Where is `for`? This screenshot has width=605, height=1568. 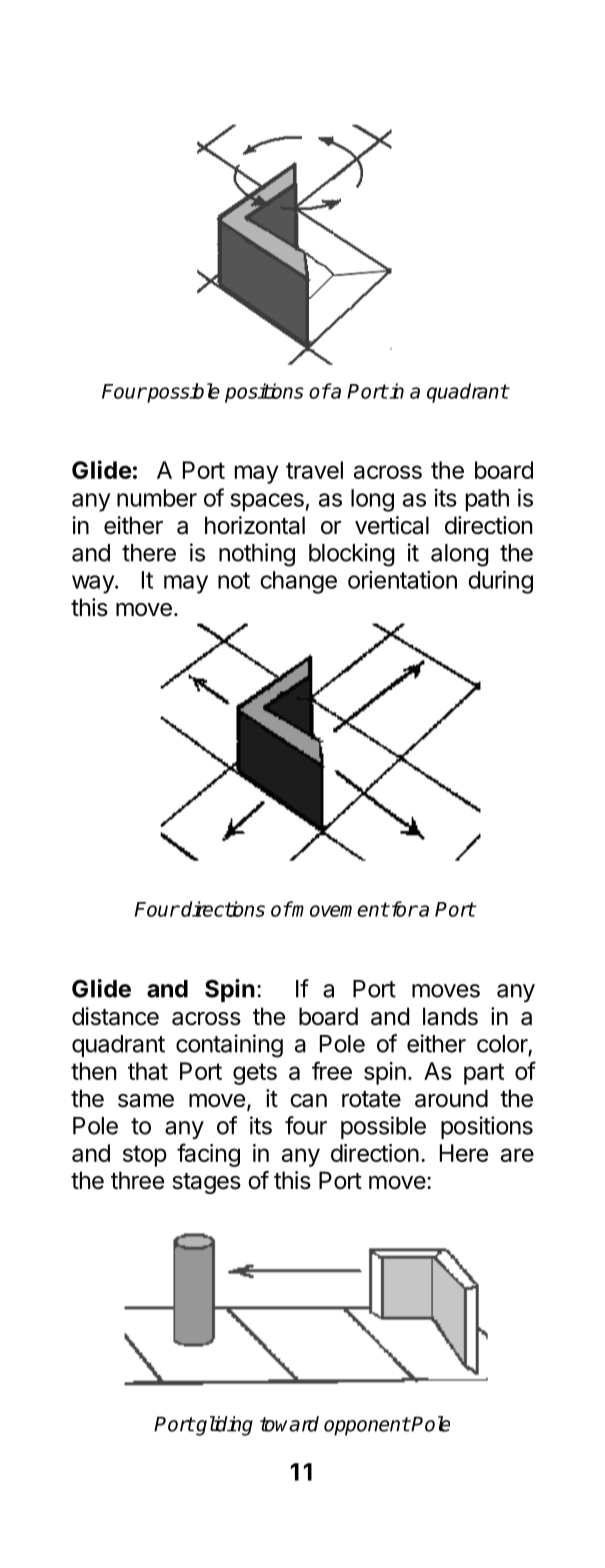
for is located at coordinates (403, 909).
